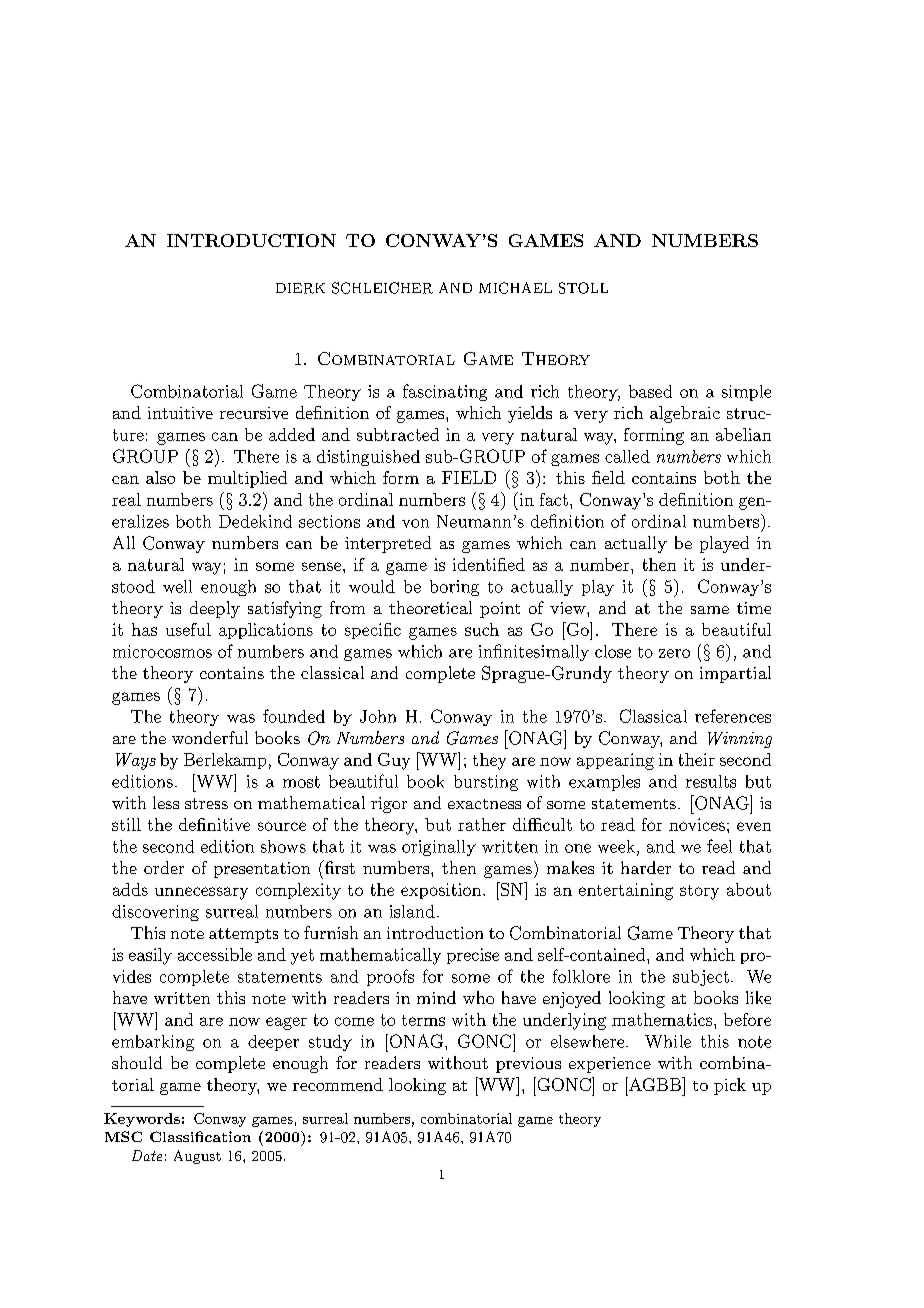  What do you see at coordinates (180, 413) in the image?
I see `intuitive` at bounding box center [180, 413].
